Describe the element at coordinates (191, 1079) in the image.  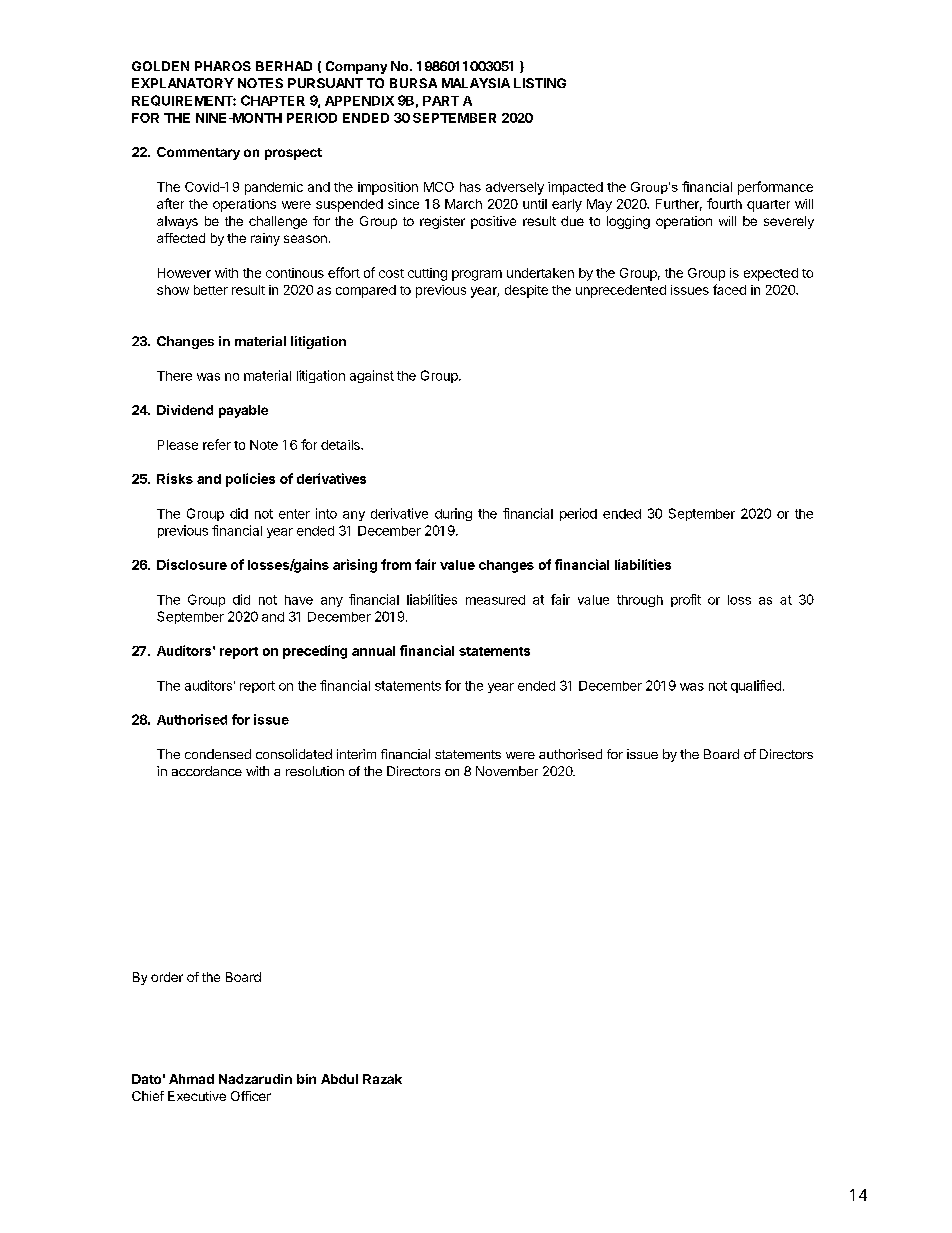
I see `Ahmad` at that location.
